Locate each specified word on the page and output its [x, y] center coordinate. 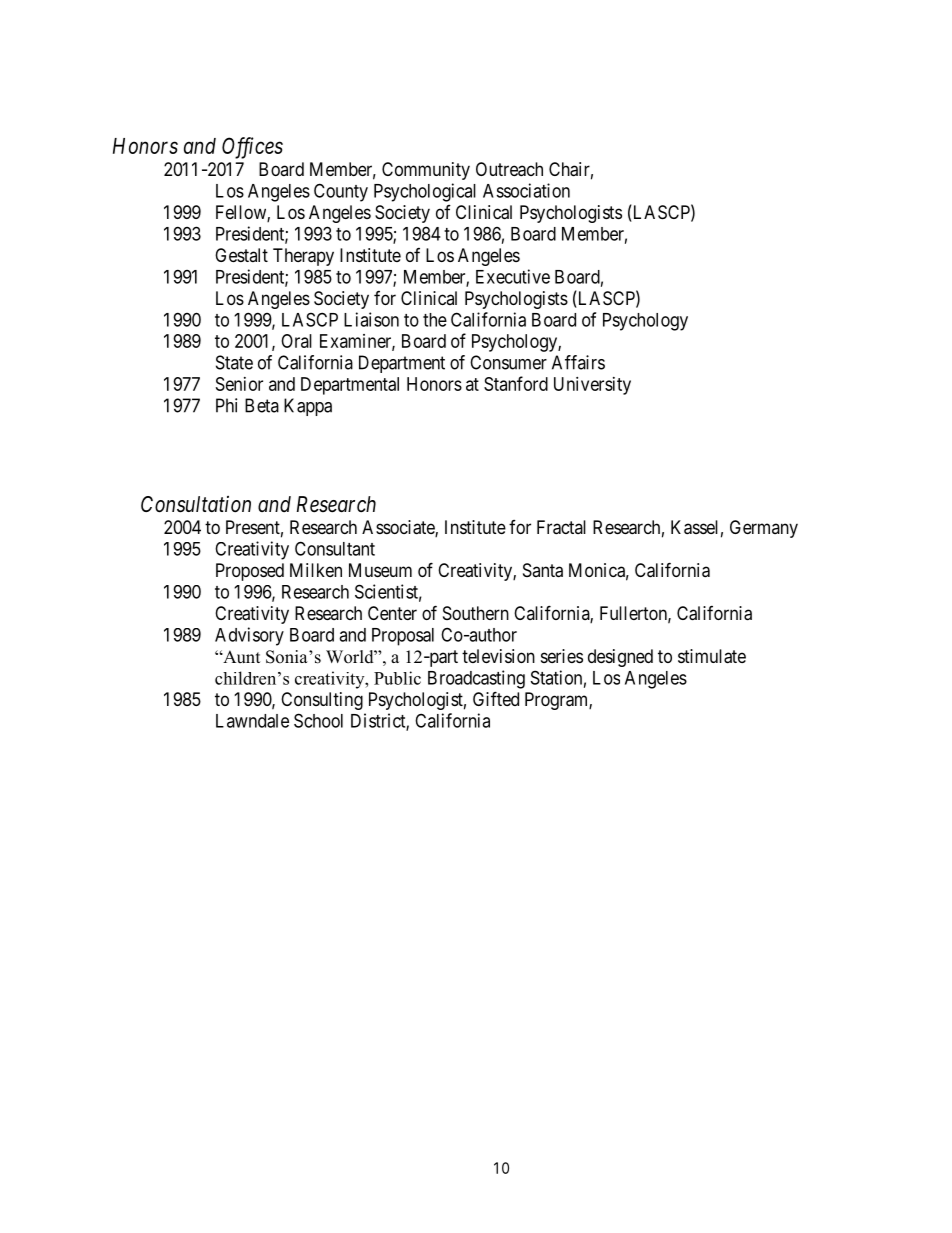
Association [526, 190]
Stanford [516, 383]
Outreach [509, 169]
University [592, 386]
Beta [262, 405]
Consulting [322, 701]
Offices [252, 148]
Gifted [496, 698]
